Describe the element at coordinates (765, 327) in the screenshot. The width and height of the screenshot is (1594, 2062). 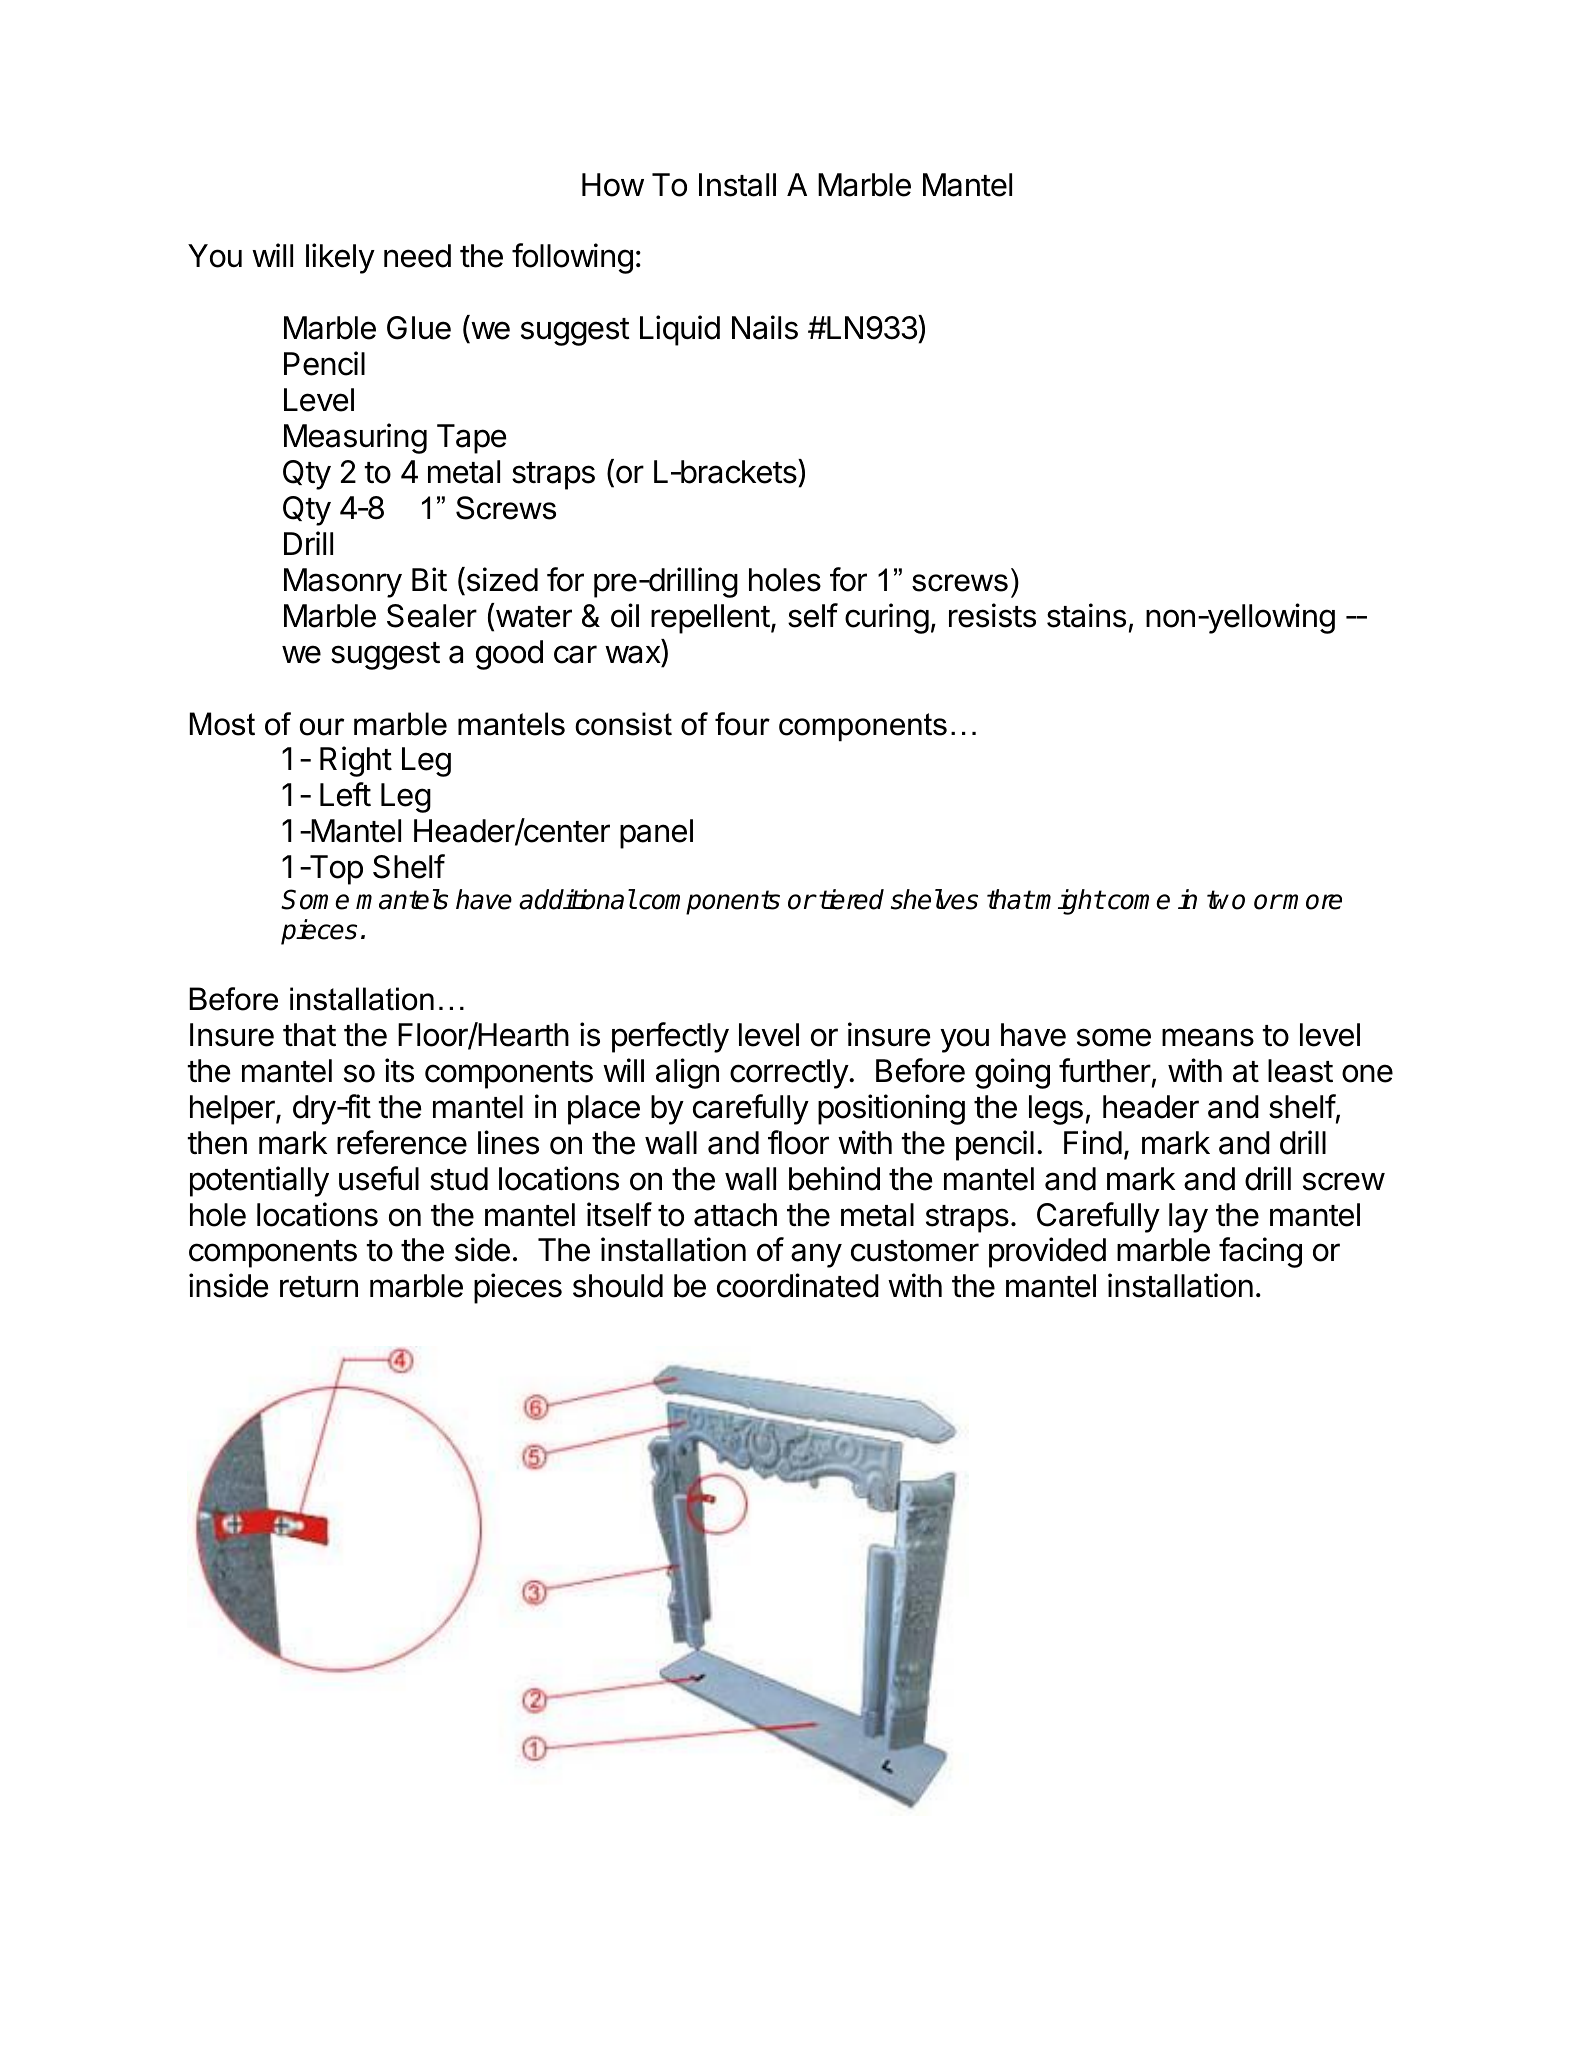
I see `Nails` at that location.
